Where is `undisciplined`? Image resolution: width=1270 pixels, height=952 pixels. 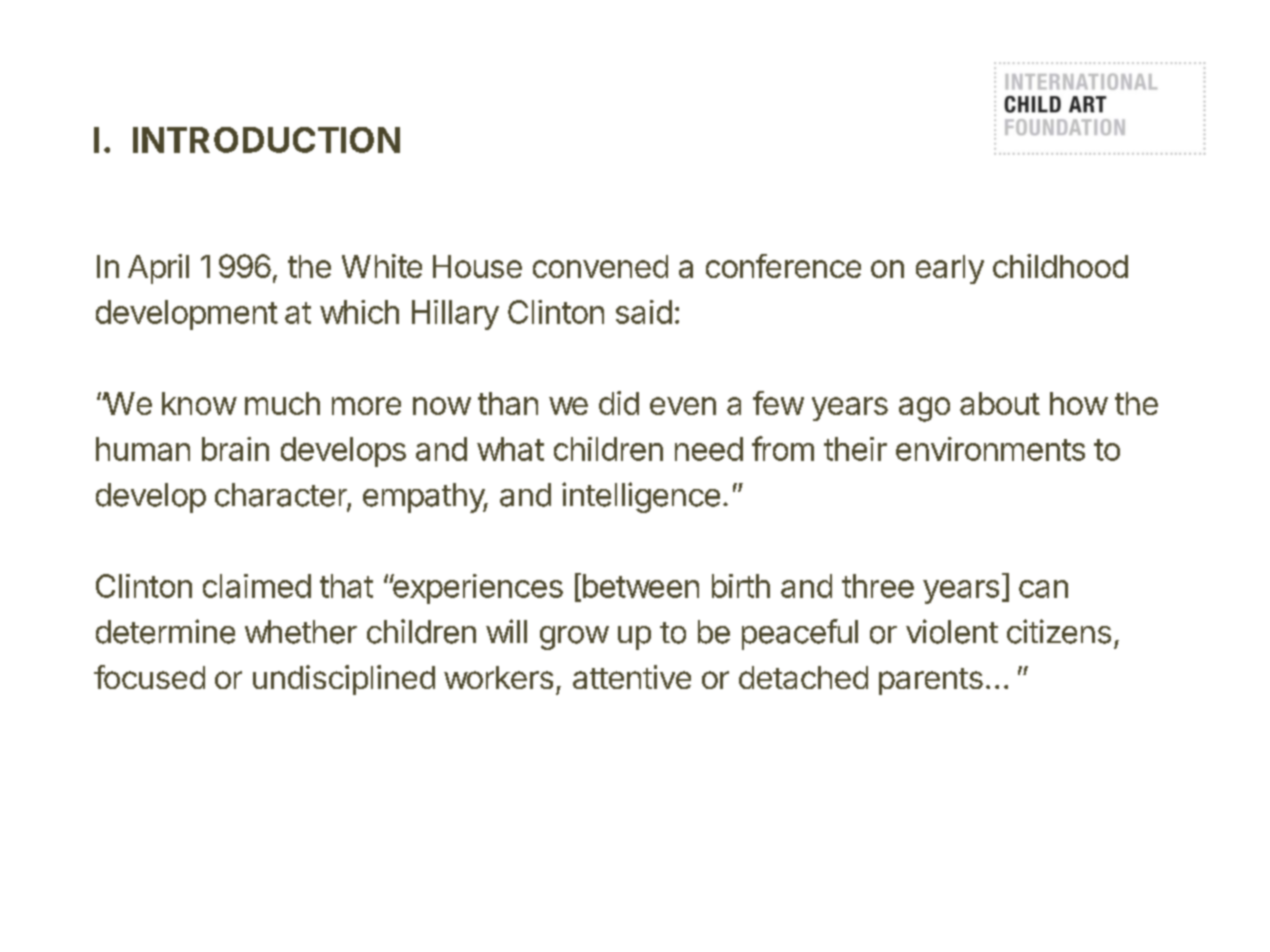 undisciplined is located at coordinates (344, 680).
